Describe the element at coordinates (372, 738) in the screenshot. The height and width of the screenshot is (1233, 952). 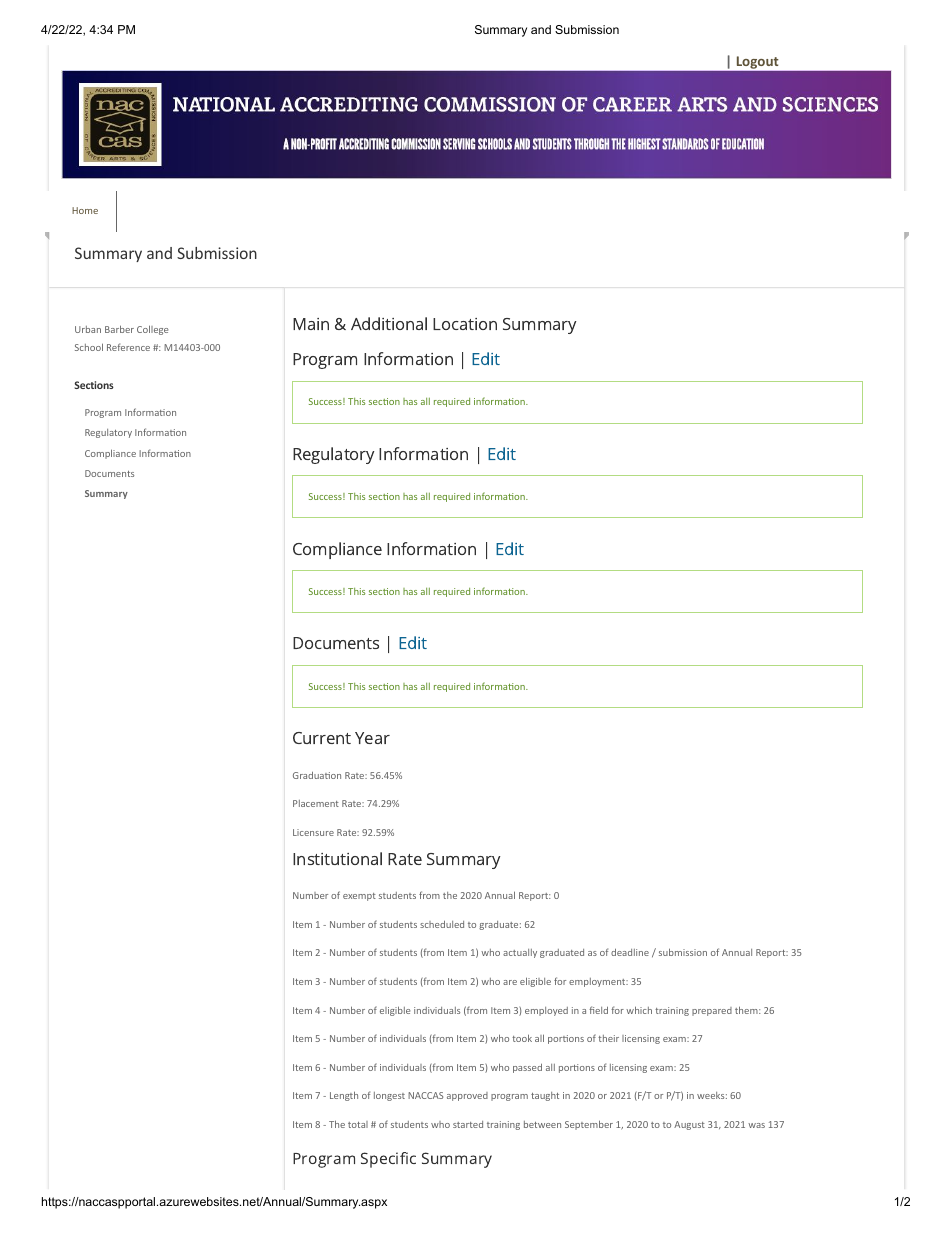
I see `Year` at that location.
